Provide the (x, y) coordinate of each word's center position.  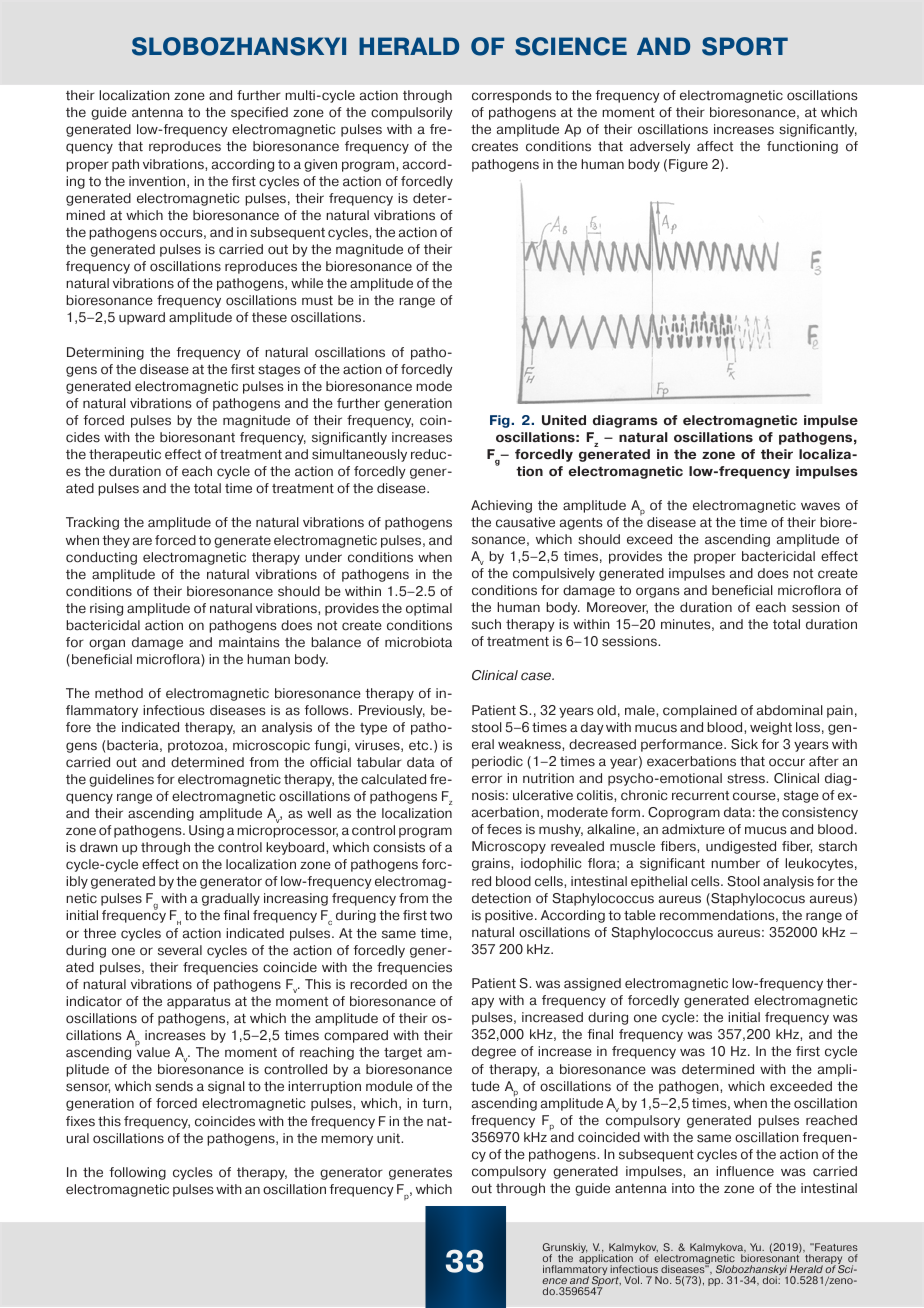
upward (142, 318)
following (137, 1173)
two (441, 916)
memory (347, 1140)
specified (259, 113)
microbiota (418, 642)
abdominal (790, 710)
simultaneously (359, 455)
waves (820, 506)
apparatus (198, 1003)
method (119, 693)
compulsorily (412, 113)
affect (715, 146)
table (640, 915)
